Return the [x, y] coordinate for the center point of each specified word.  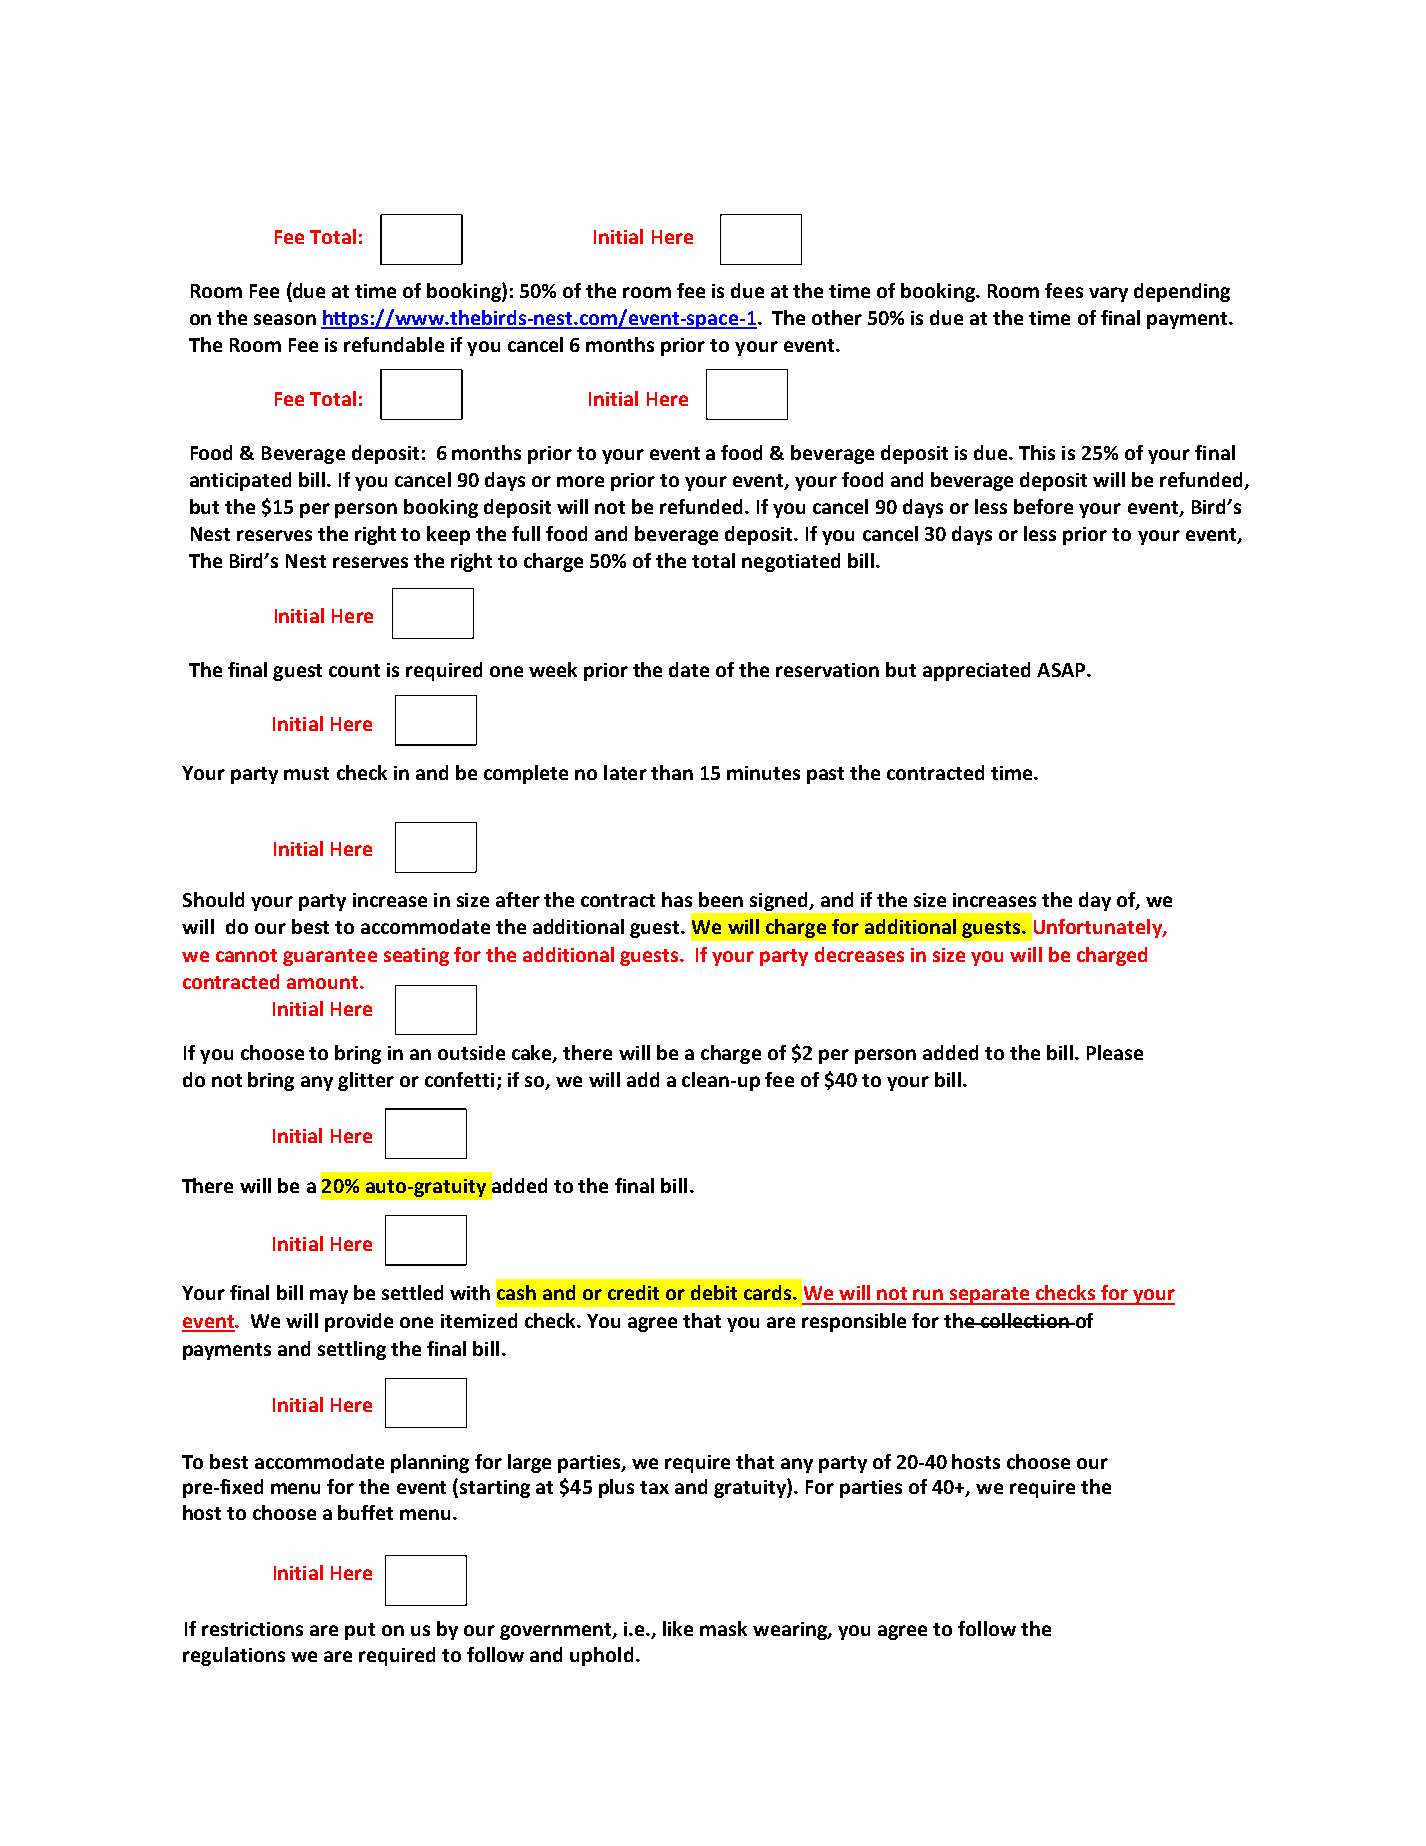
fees [1064, 290]
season [285, 319]
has [677, 899]
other [837, 317]
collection [1025, 1320]
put [360, 1631]
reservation [827, 670]
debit [714, 1292]
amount [324, 982]
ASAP [1062, 670]
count [354, 670]
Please [1115, 1052]
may [329, 1296]
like [678, 1628]
